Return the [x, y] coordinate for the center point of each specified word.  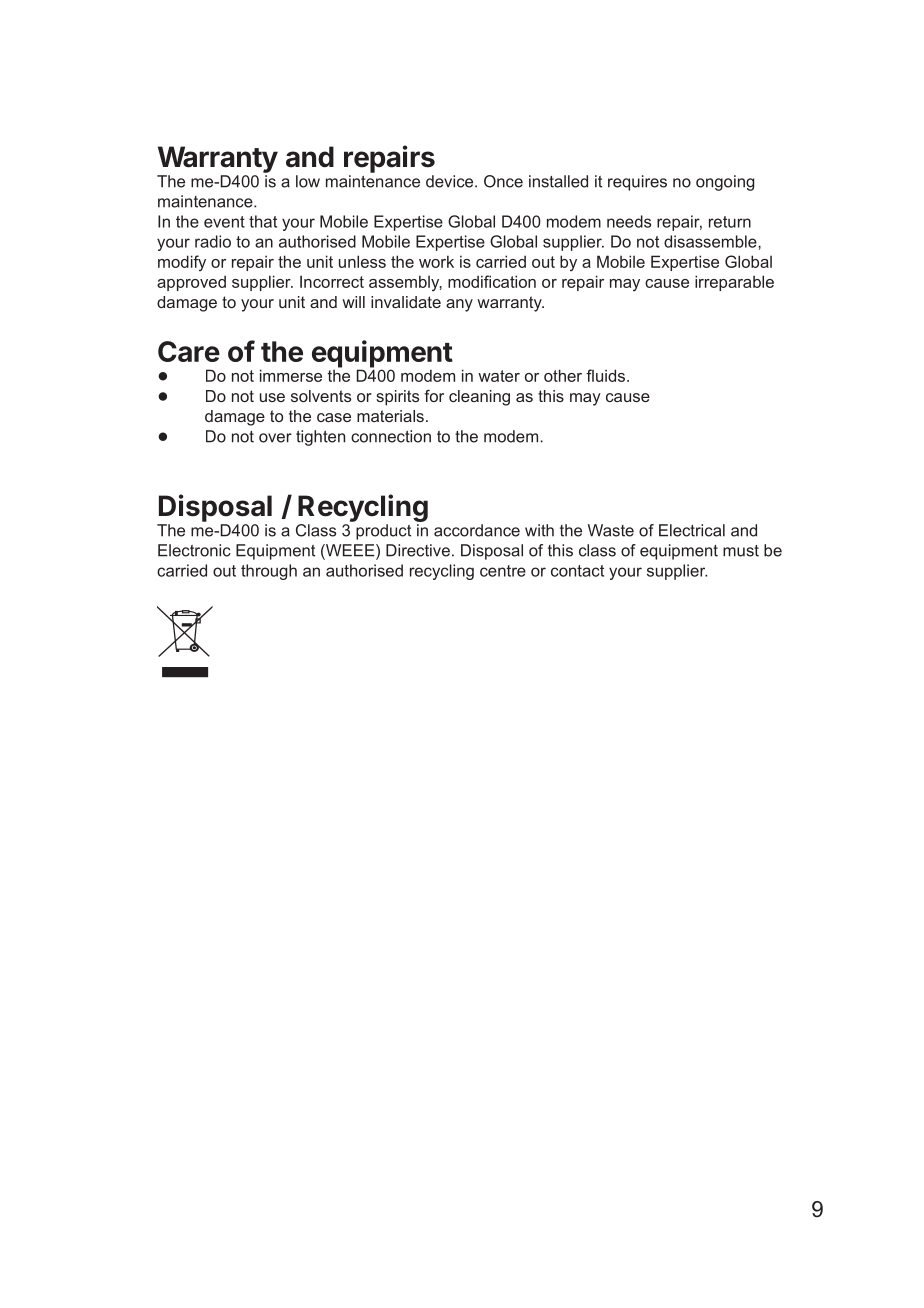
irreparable [734, 283]
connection [391, 436]
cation [514, 281]
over [275, 438]
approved [191, 283]
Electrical [692, 530]
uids [612, 375]
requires [637, 183]
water [499, 376]
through [269, 572]
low [308, 181]
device [451, 181]
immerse [291, 375]
